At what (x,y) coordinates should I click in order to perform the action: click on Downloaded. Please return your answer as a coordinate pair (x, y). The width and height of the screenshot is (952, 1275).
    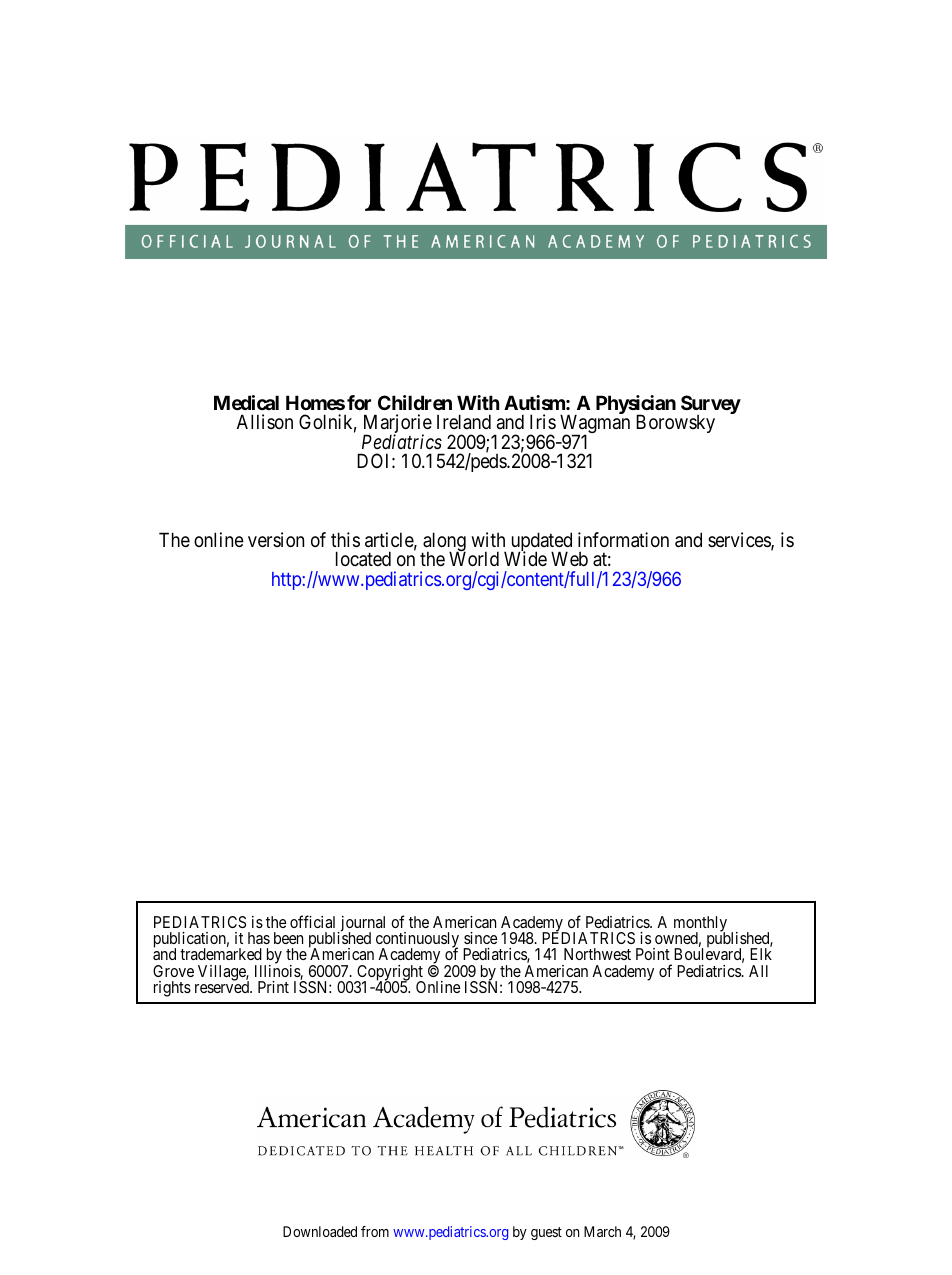
    Looking at the image, I should click on (320, 1231).
